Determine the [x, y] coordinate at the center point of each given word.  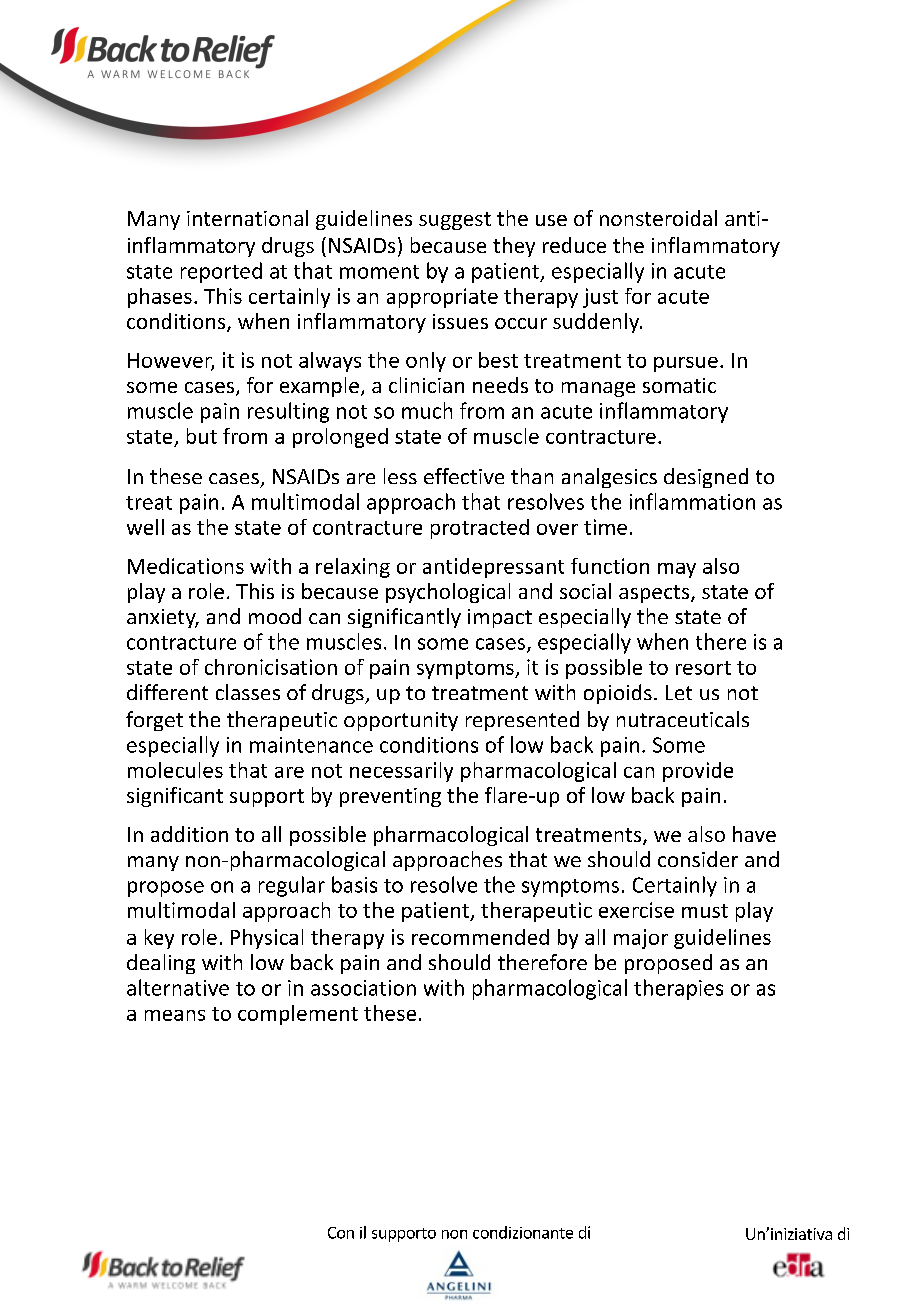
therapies [678, 989]
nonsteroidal [658, 218]
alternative [178, 987]
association [363, 988]
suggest [455, 221]
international [247, 218]
